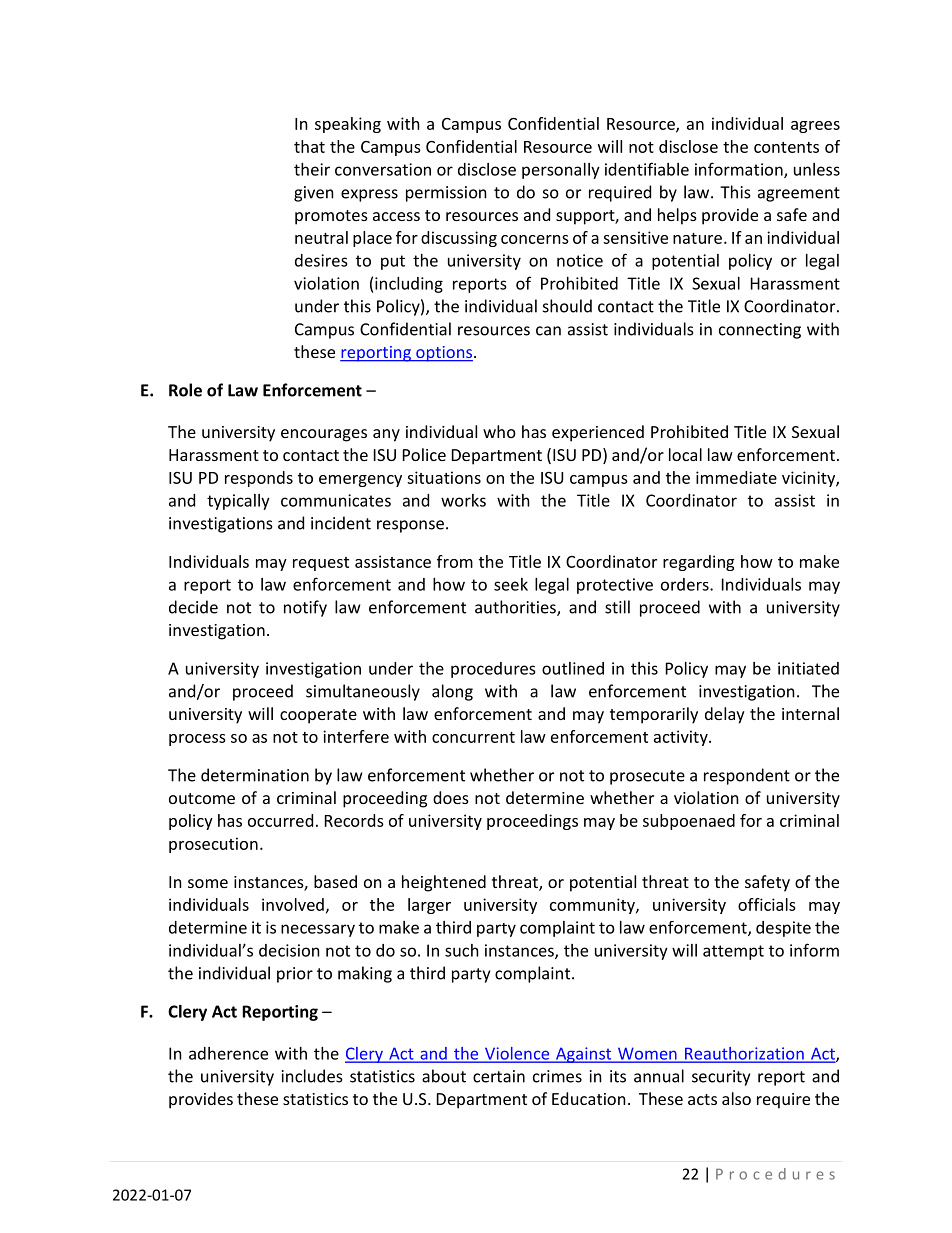 This image has height=1233, width=952. Describe the element at coordinates (516, 608) in the image. I see `authorities` at that location.
